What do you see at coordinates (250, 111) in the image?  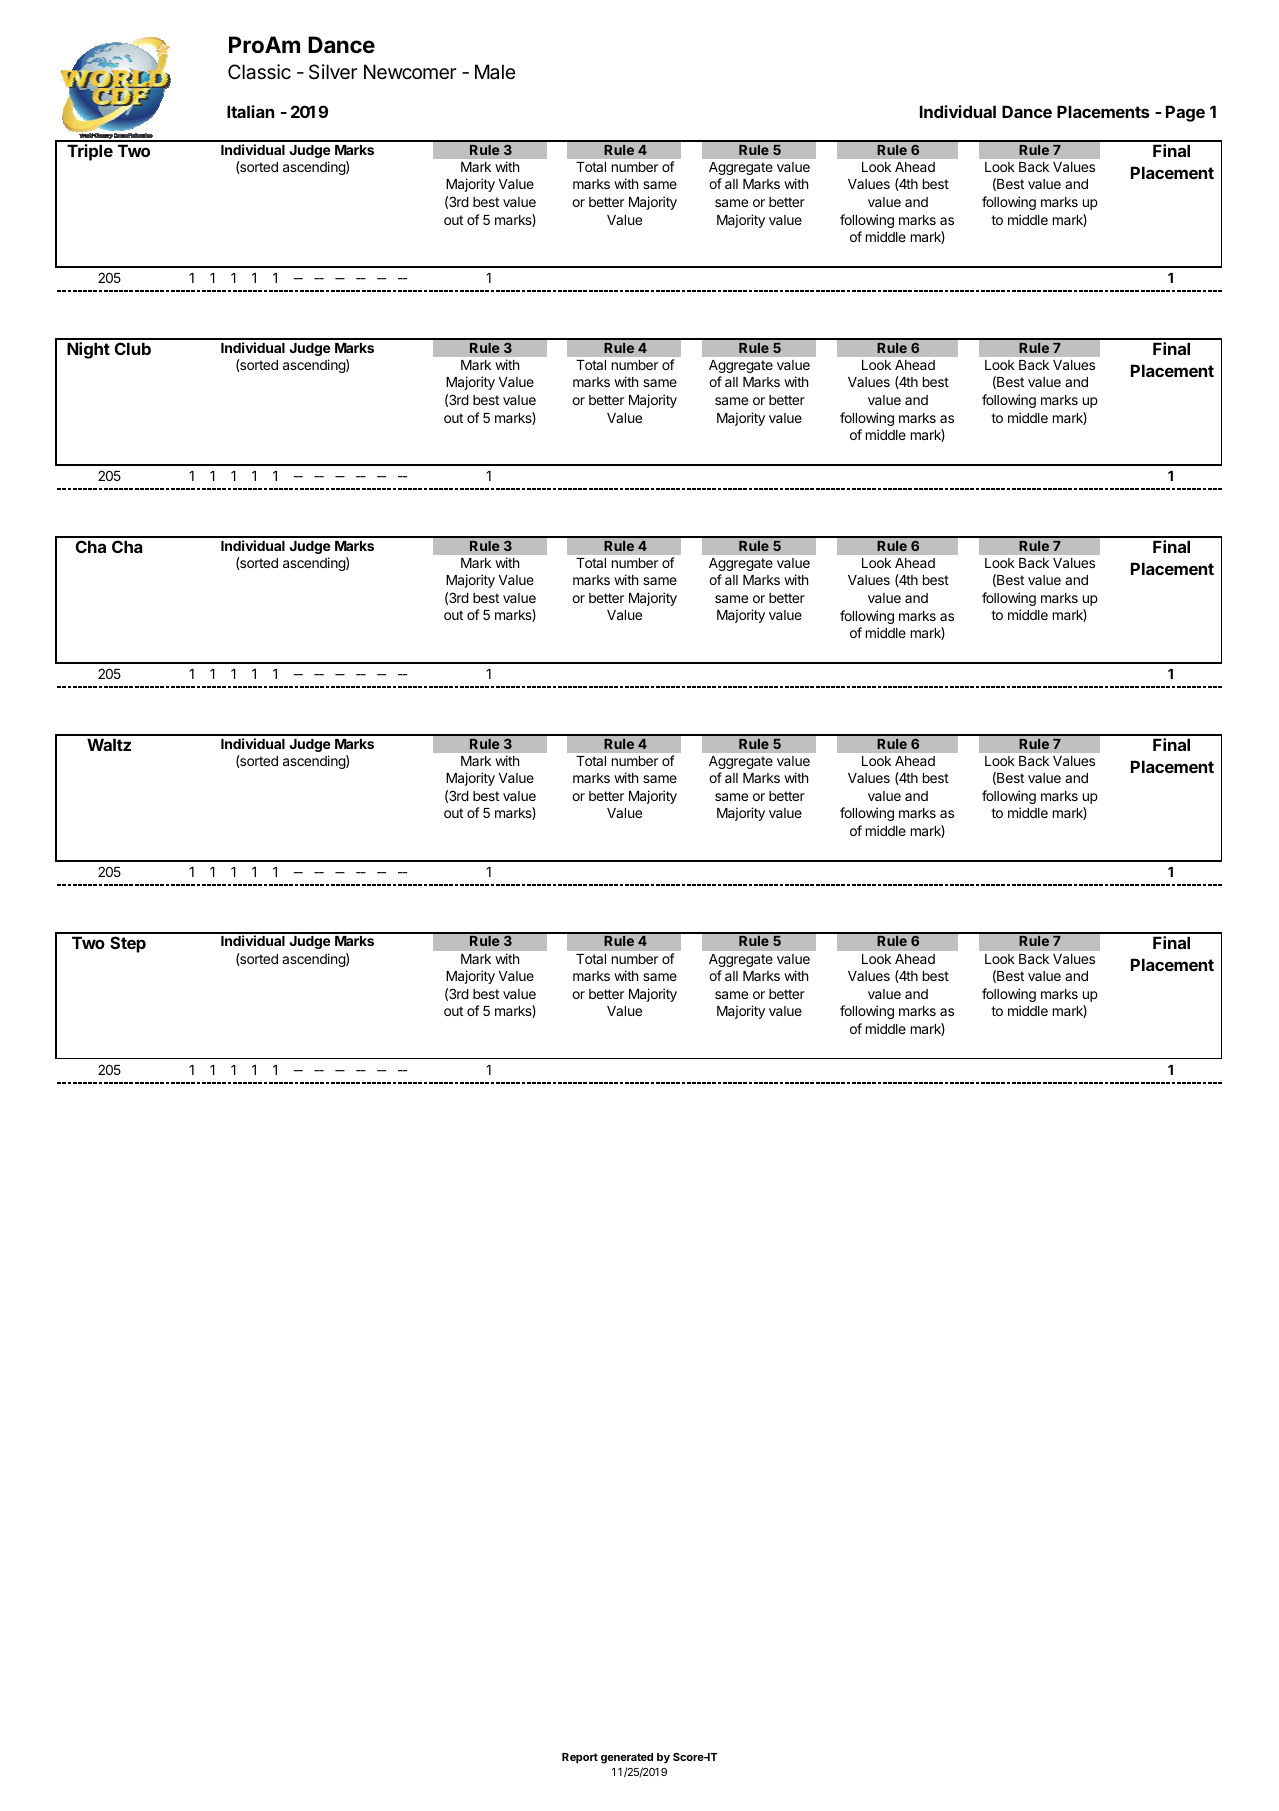 I see `Italian` at bounding box center [250, 111].
